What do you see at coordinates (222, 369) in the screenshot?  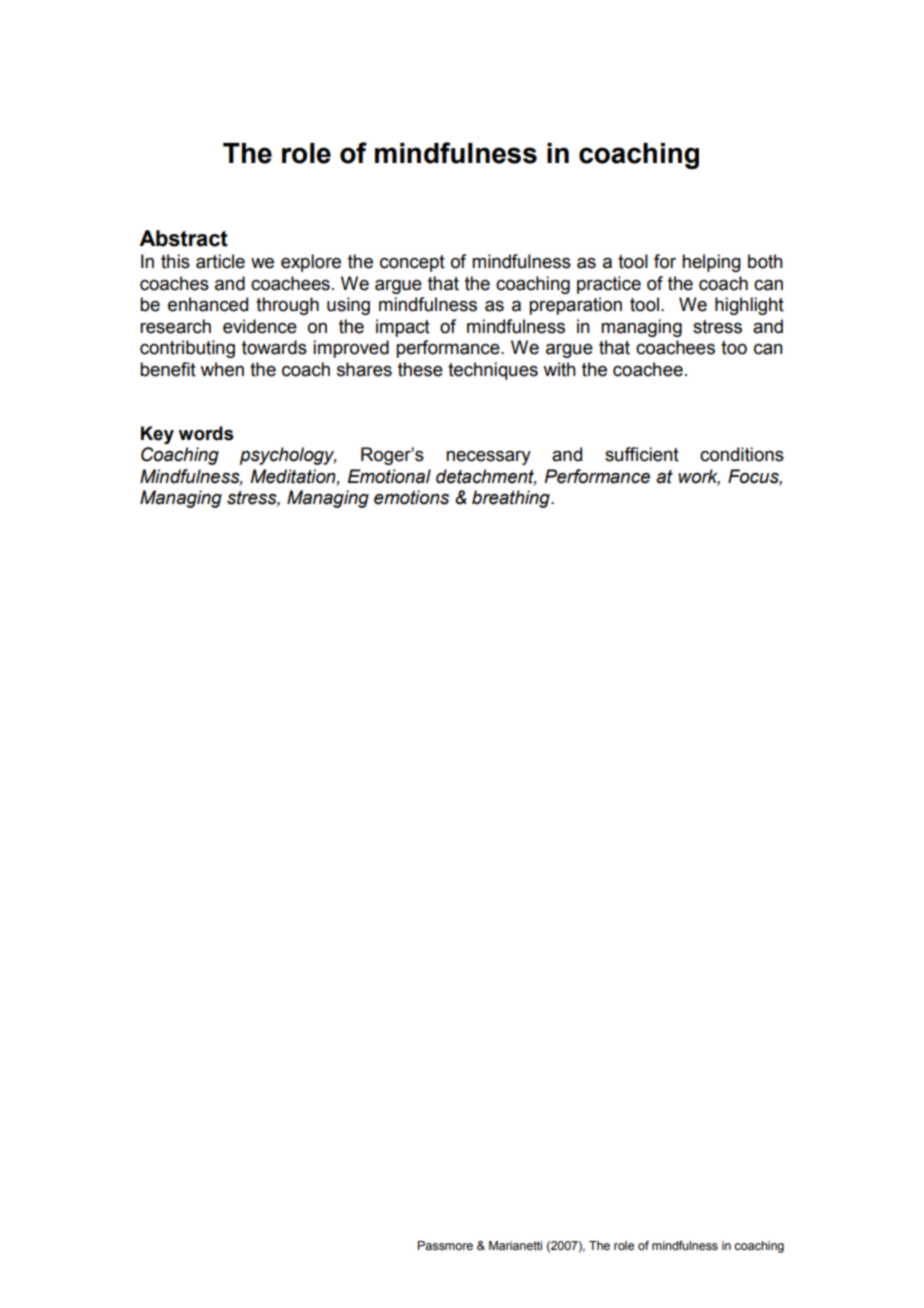 I see `when` at bounding box center [222, 369].
